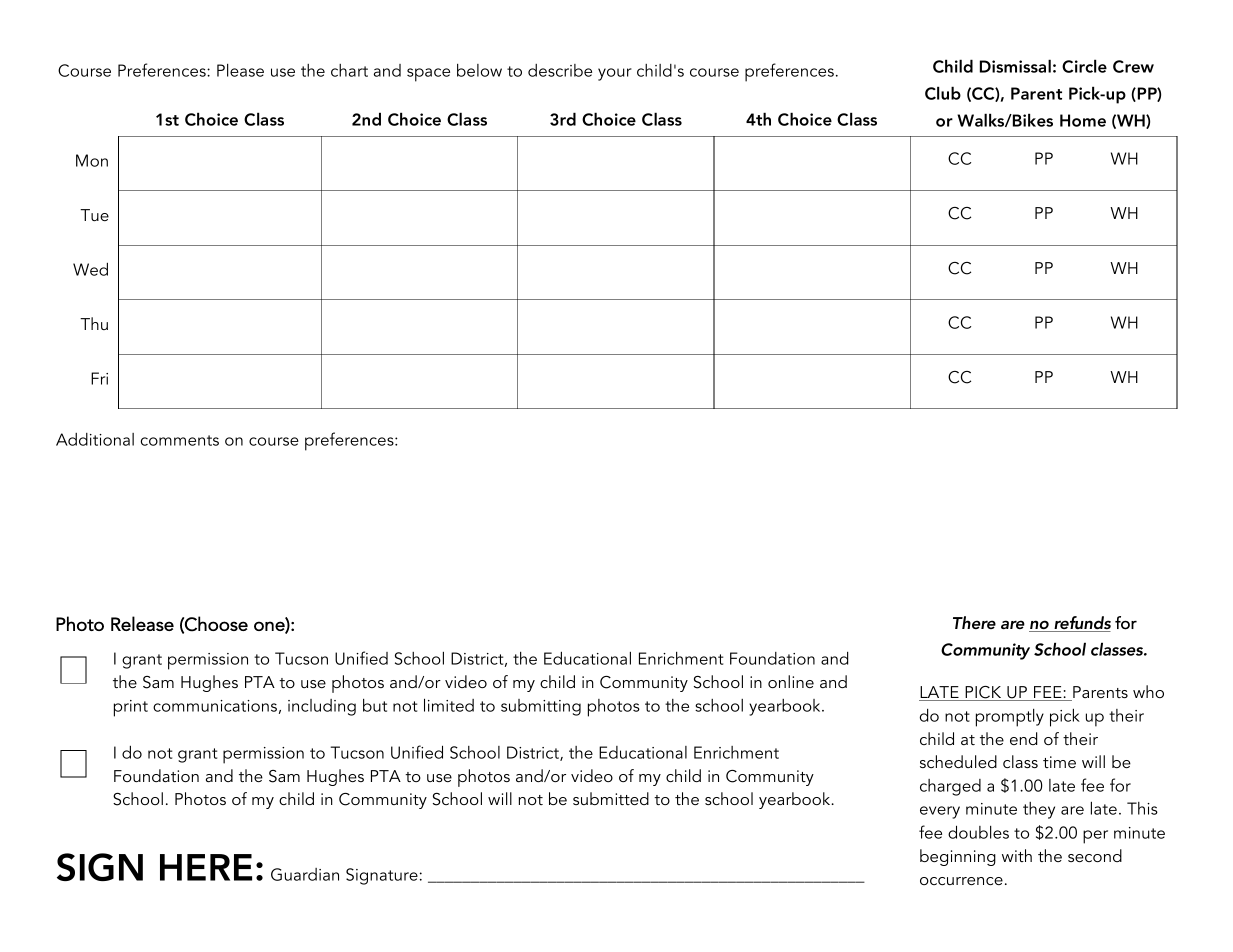  Describe the element at coordinates (1081, 624) in the screenshot. I see `refunds` at that location.
